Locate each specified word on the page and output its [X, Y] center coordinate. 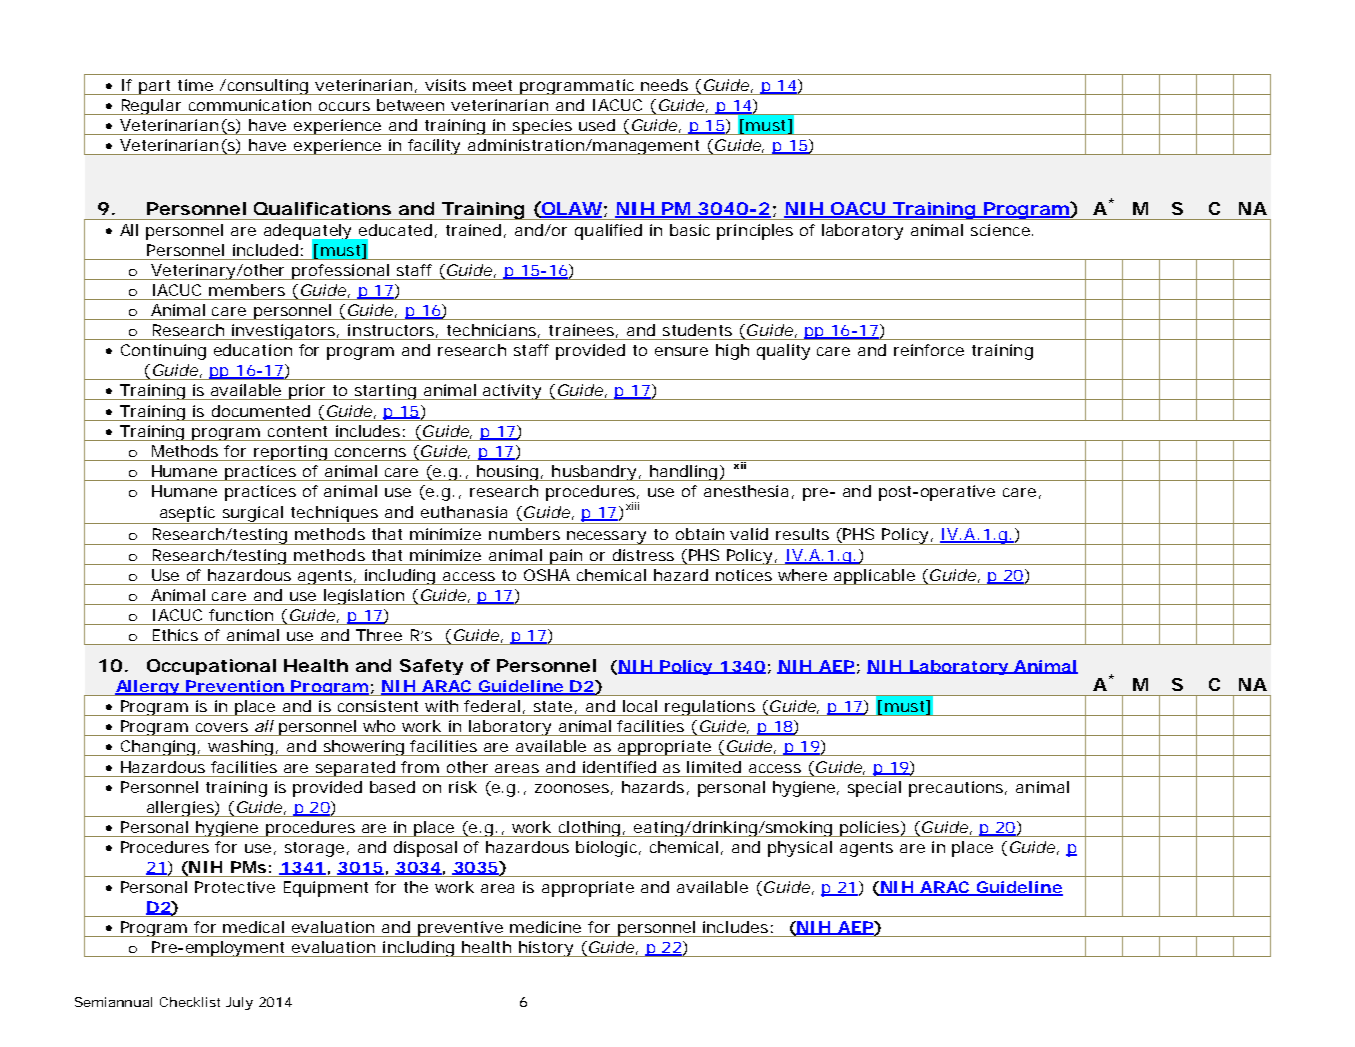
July [239, 1003]
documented [261, 411]
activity [513, 392]
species [543, 127]
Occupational [211, 667]
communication [250, 105]
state [555, 707]
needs [664, 85]
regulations [711, 708]
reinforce [929, 350]
